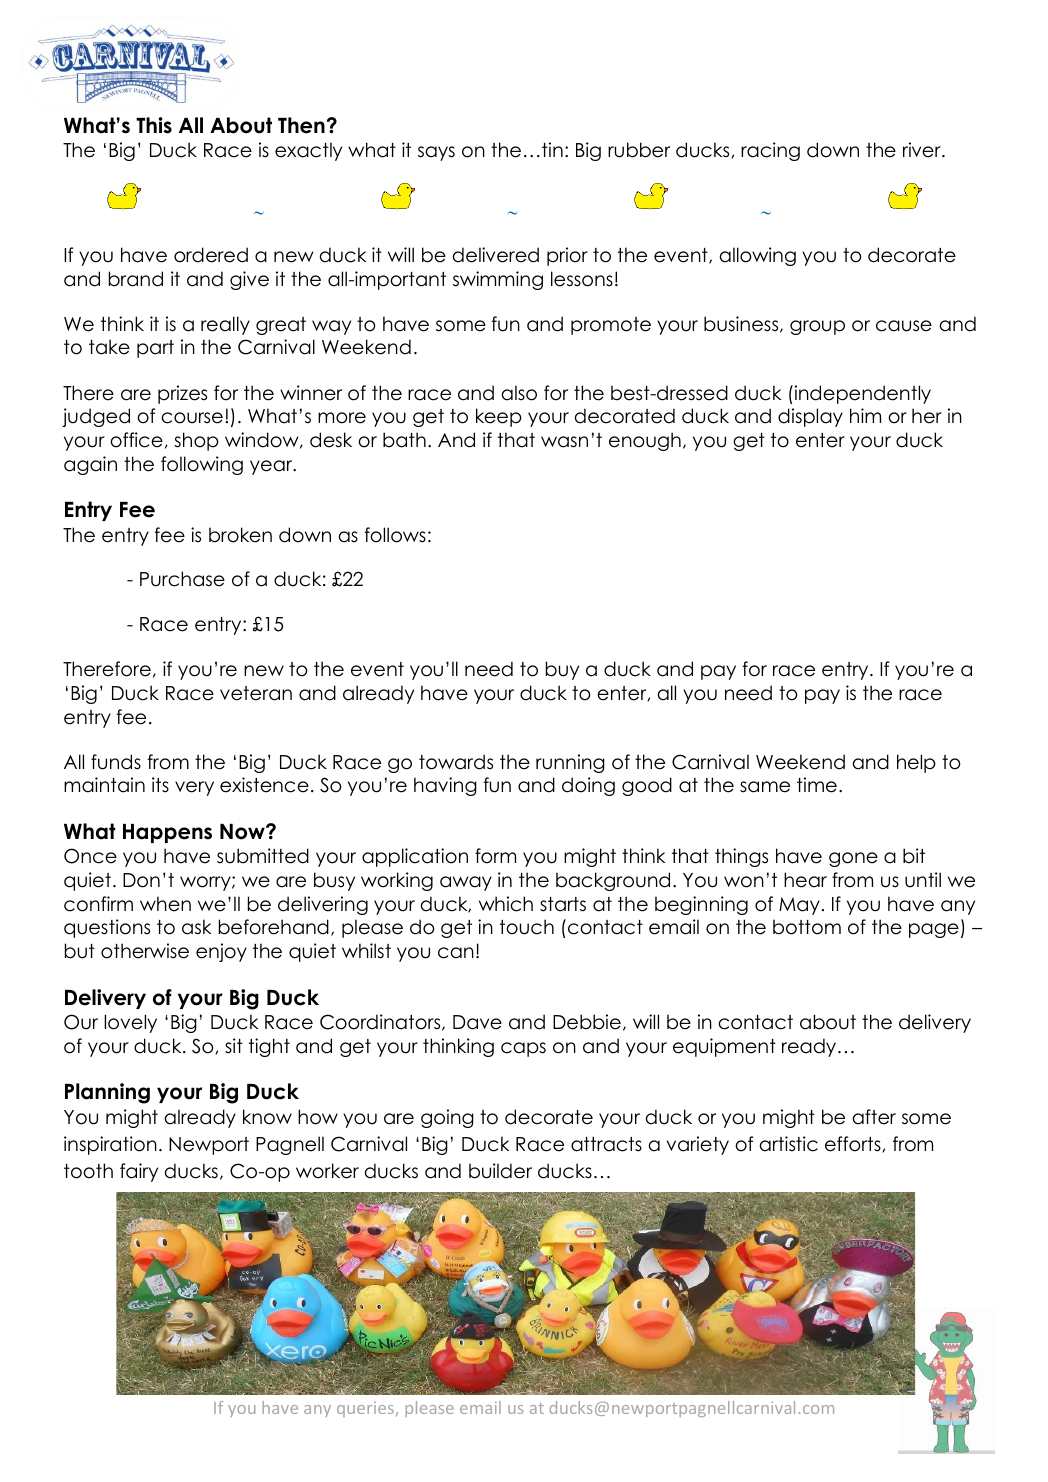  I want to click on otherwise, so click(145, 951).
